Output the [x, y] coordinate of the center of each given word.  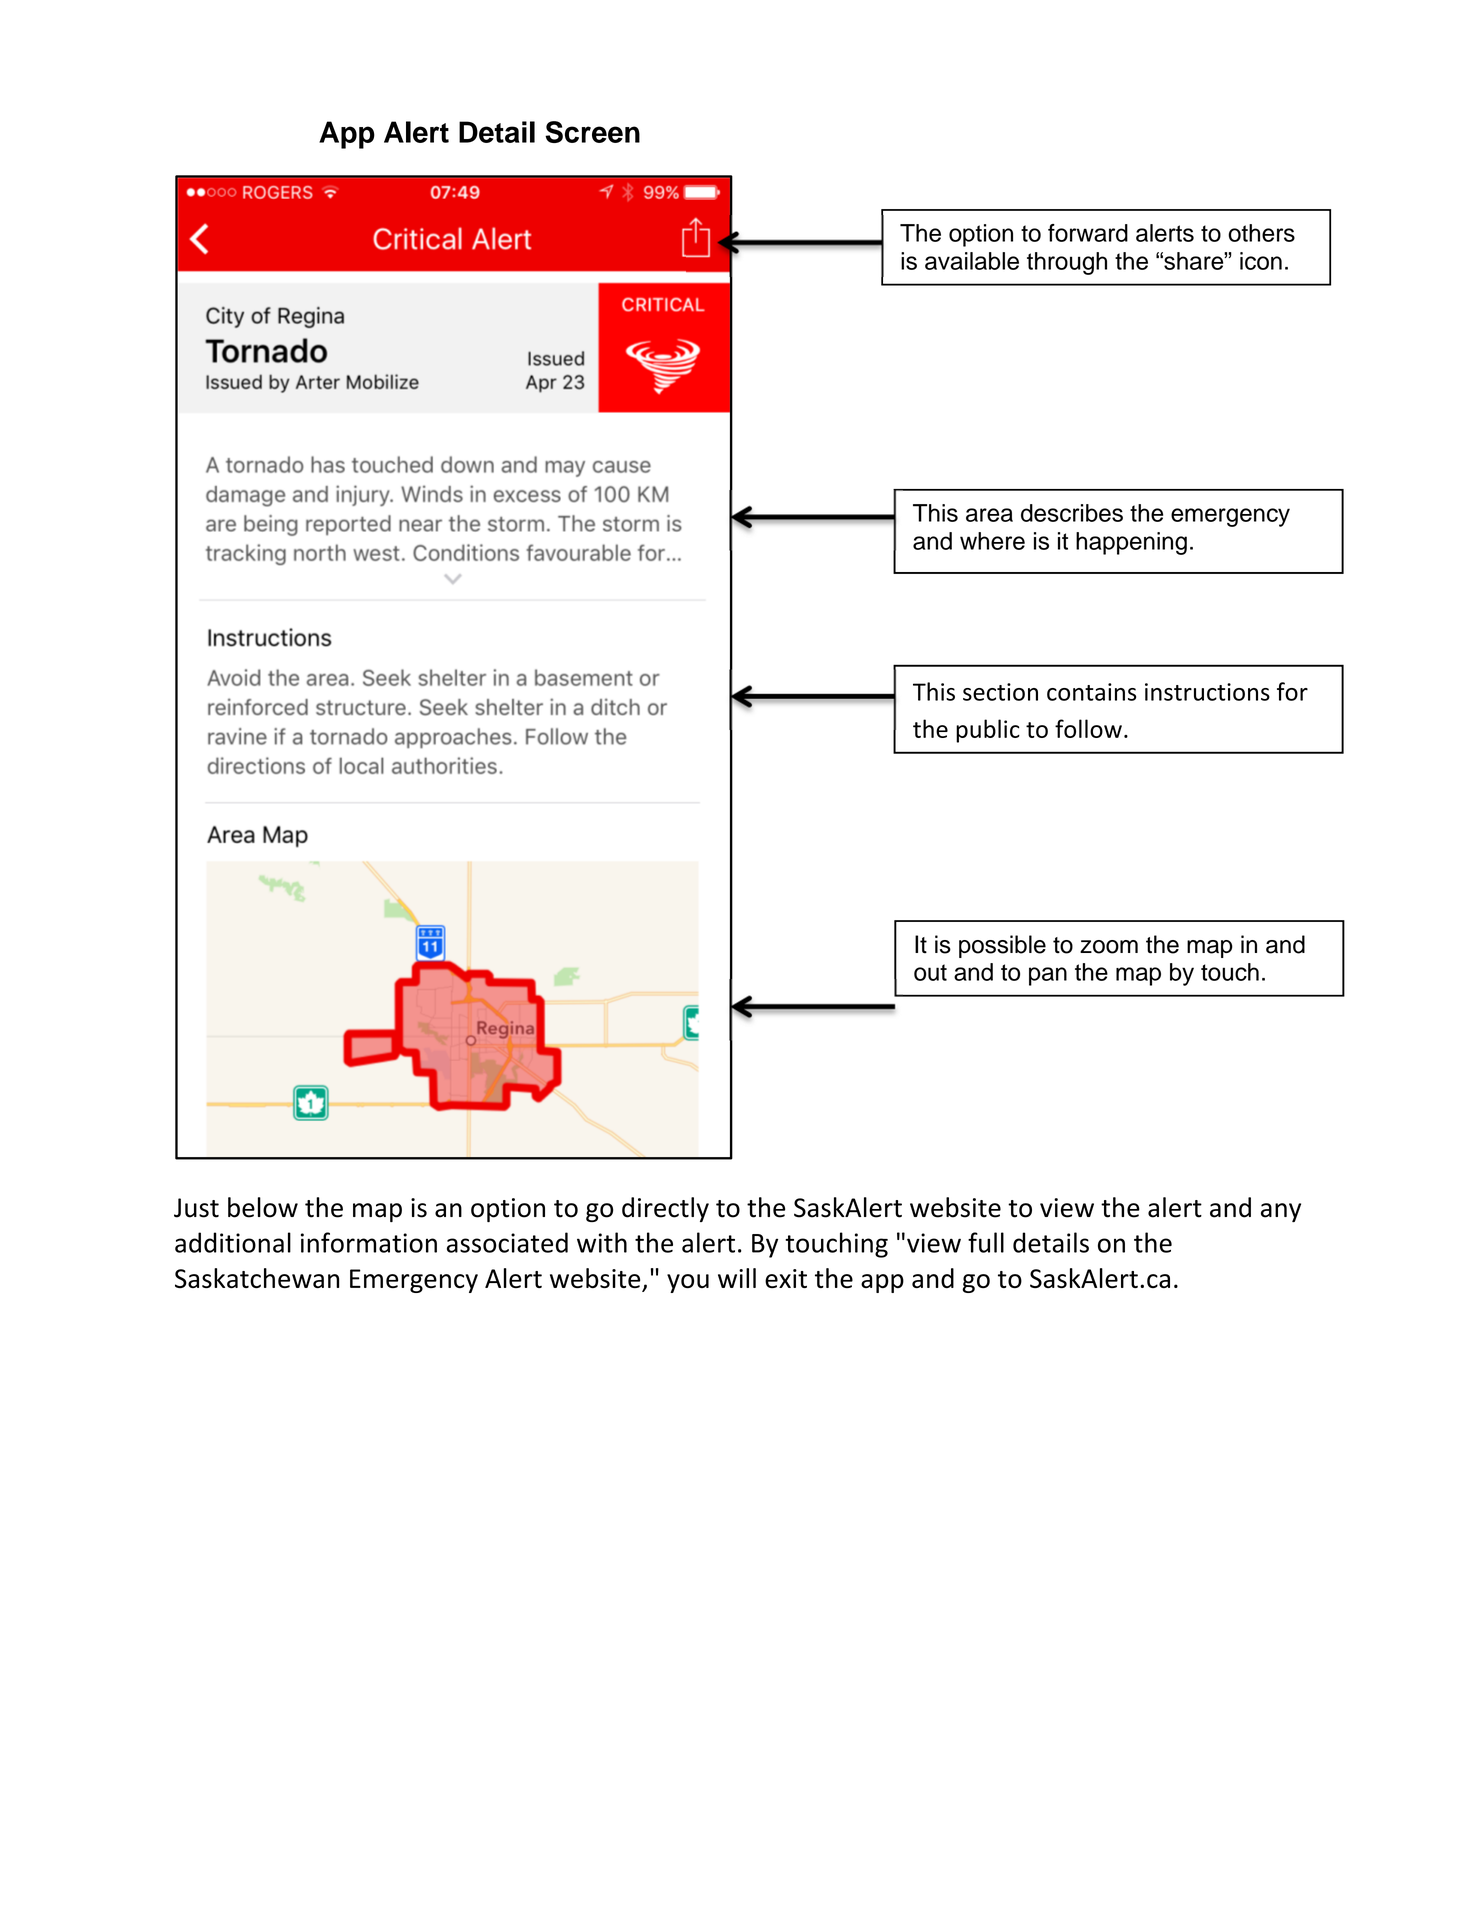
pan [1048, 976]
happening [1131, 543]
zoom [1109, 947]
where [992, 541]
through [1067, 263]
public [988, 731]
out [930, 972]
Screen [592, 132]
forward [1088, 233]
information [369, 1242]
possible [1002, 946]
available [972, 261]
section [1000, 692]
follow [1088, 728]
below [263, 1207]
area [989, 515]
